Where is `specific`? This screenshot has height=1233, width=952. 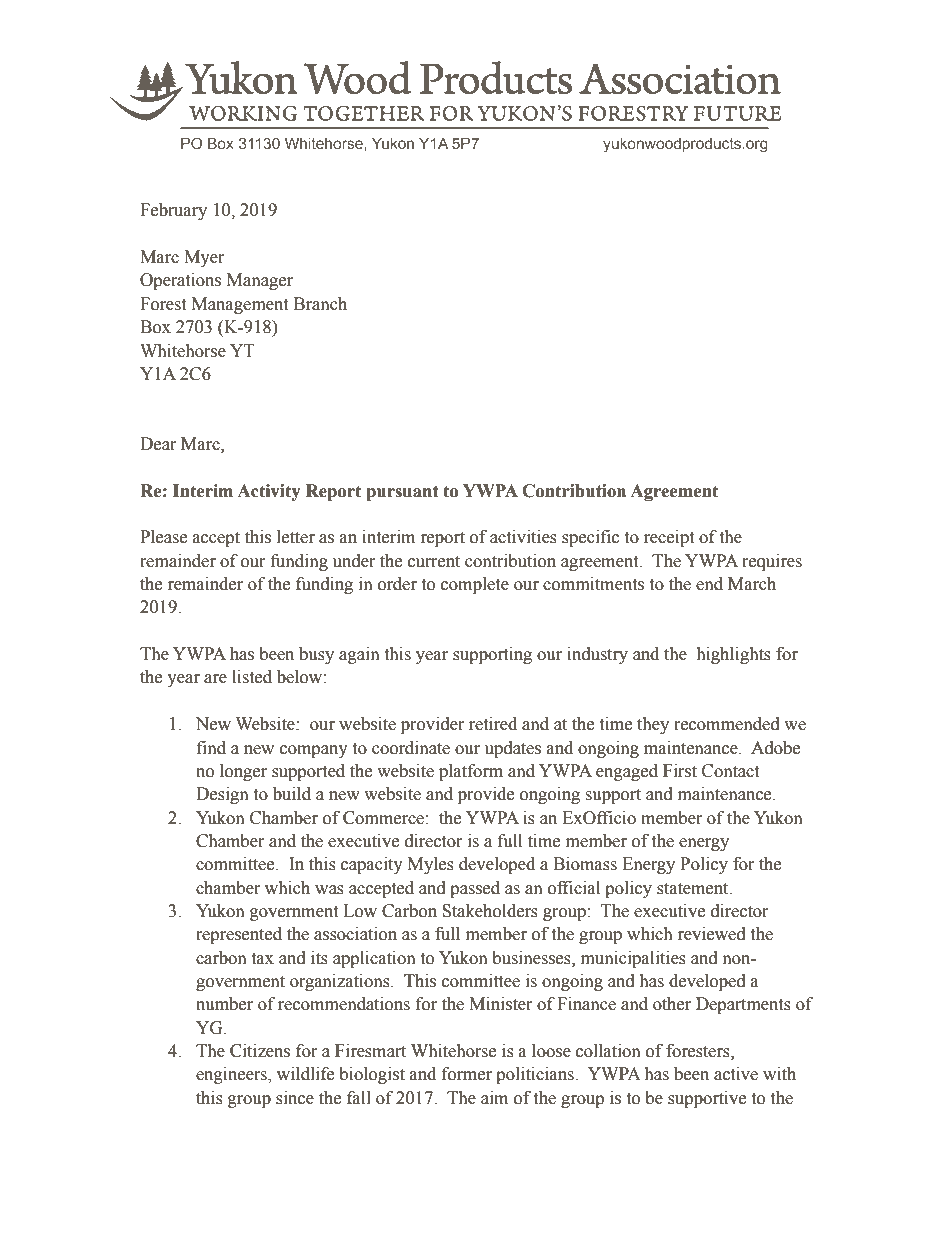 specific is located at coordinates (590, 538).
